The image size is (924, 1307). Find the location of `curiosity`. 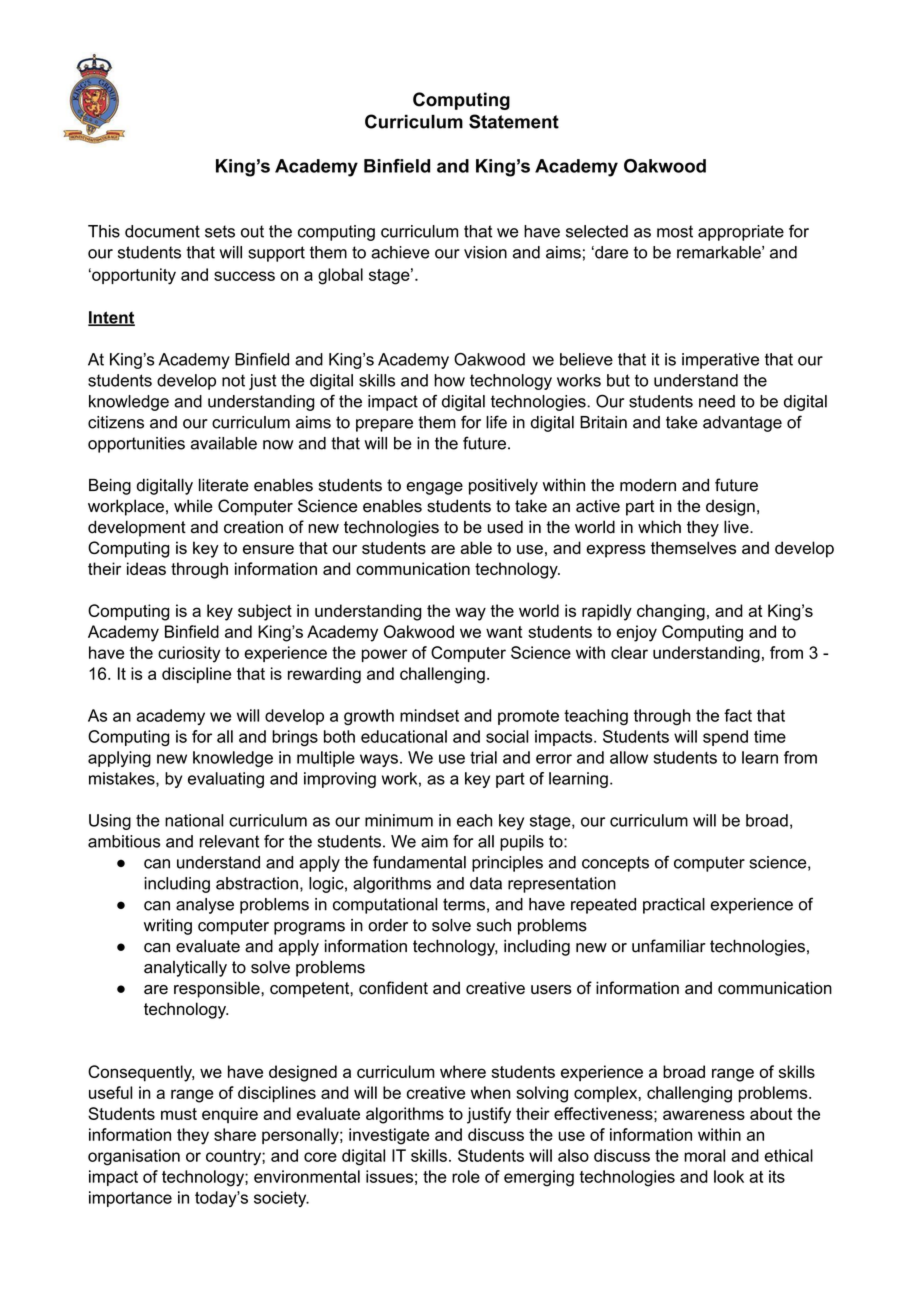

curiosity is located at coordinates (189, 654).
